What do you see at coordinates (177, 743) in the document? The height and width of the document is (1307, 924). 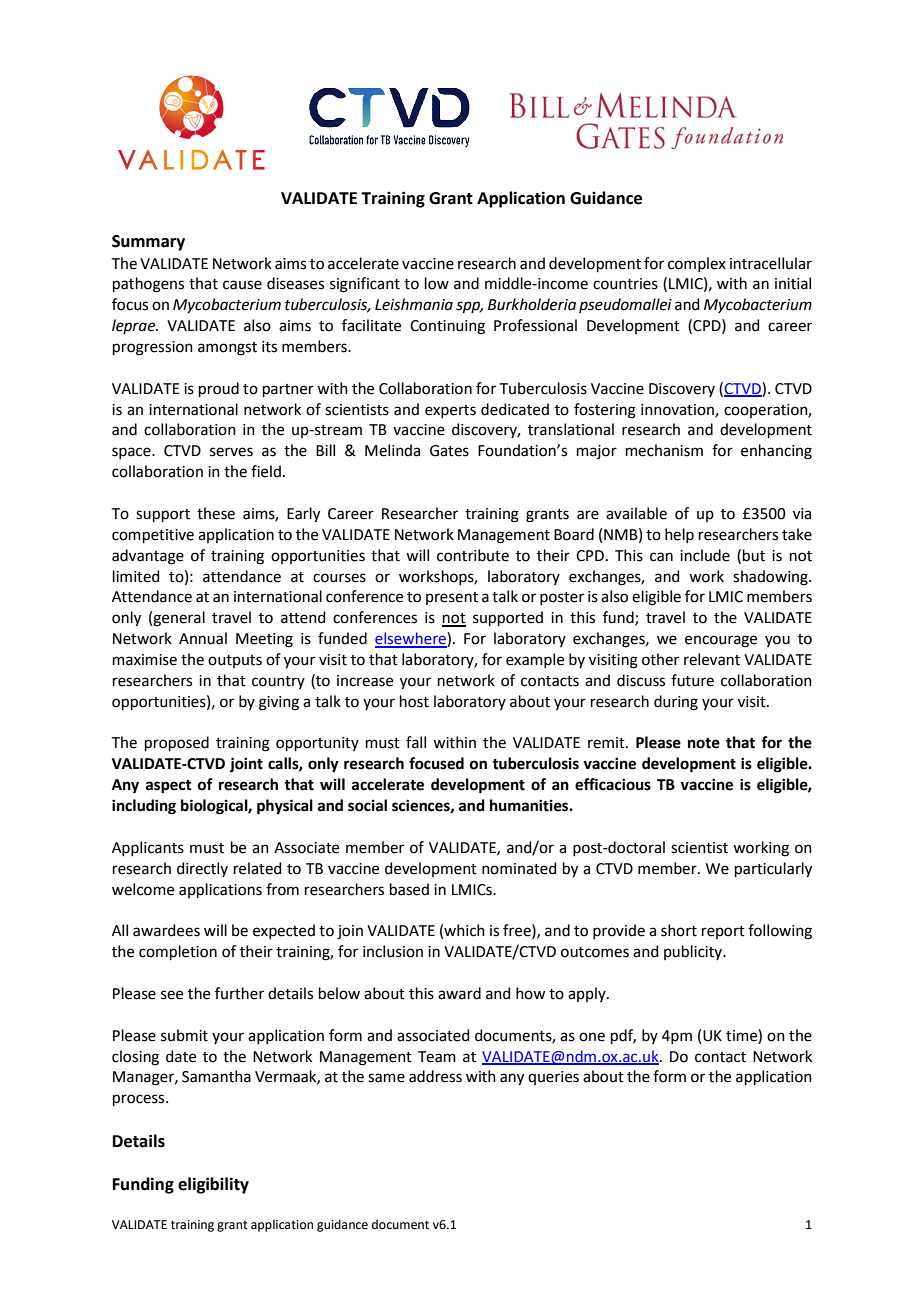 I see `proposed` at bounding box center [177, 743].
